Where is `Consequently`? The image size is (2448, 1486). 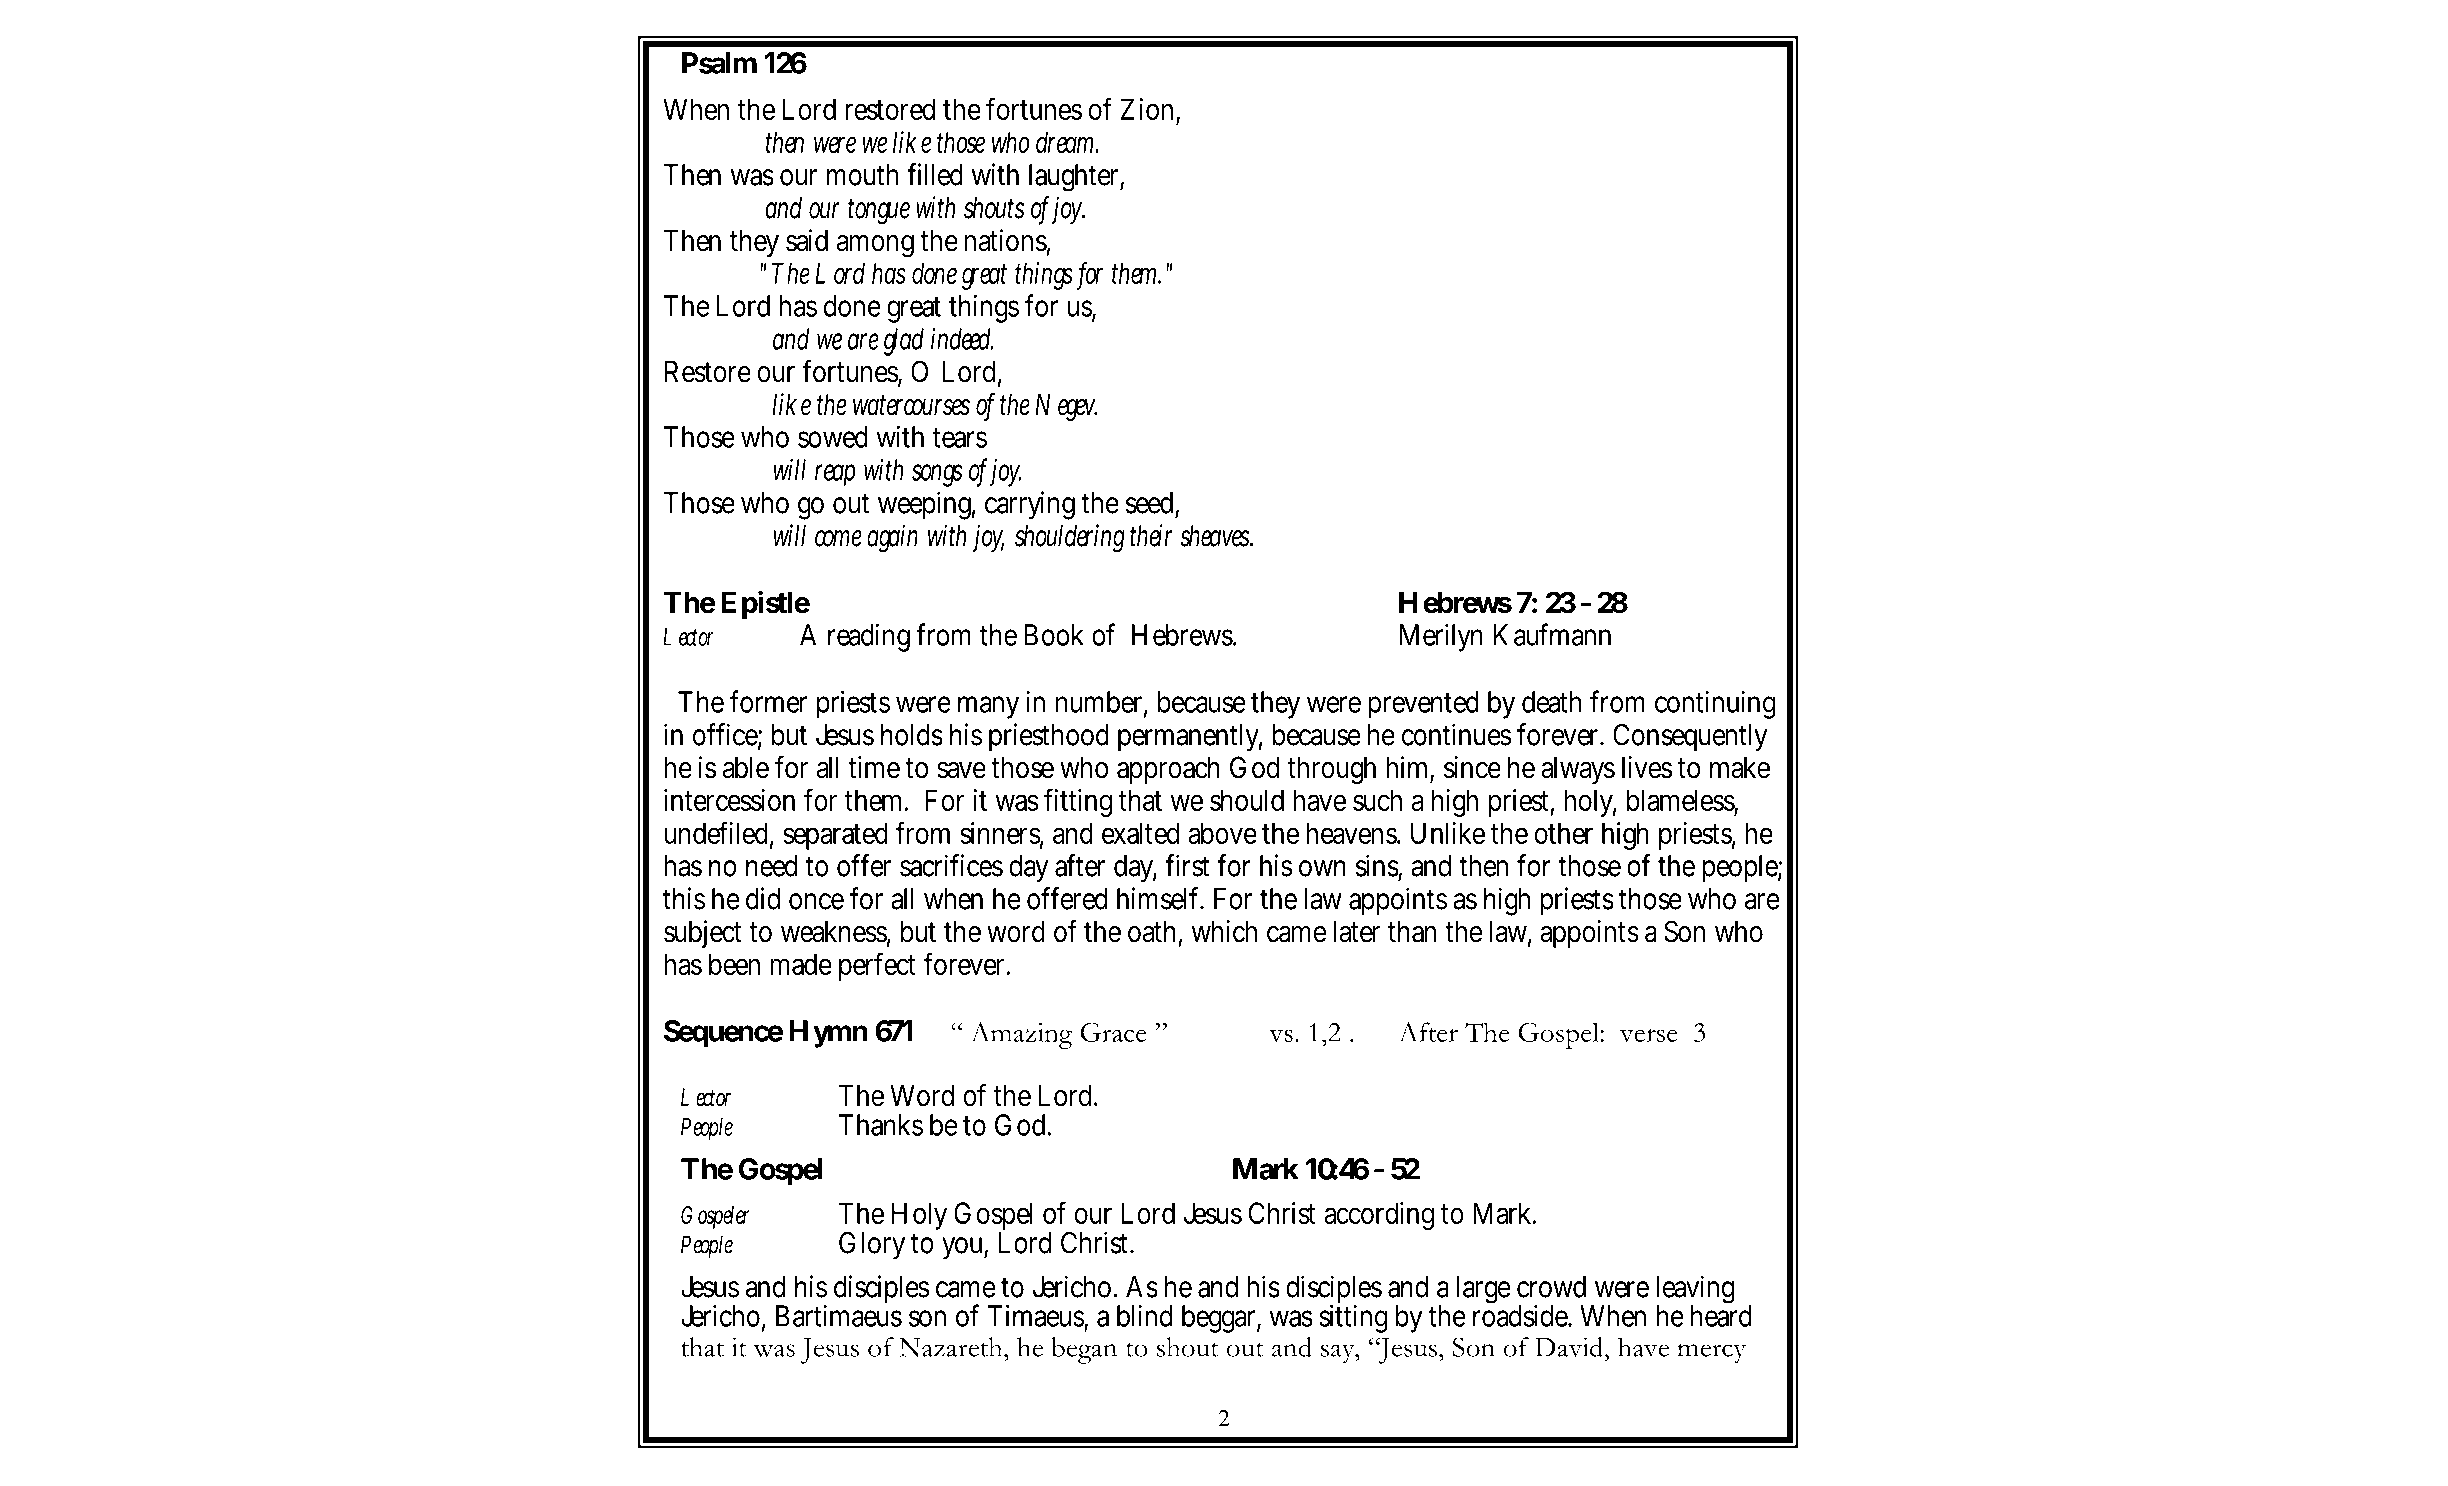
Consequently is located at coordinates (1690, 737).
